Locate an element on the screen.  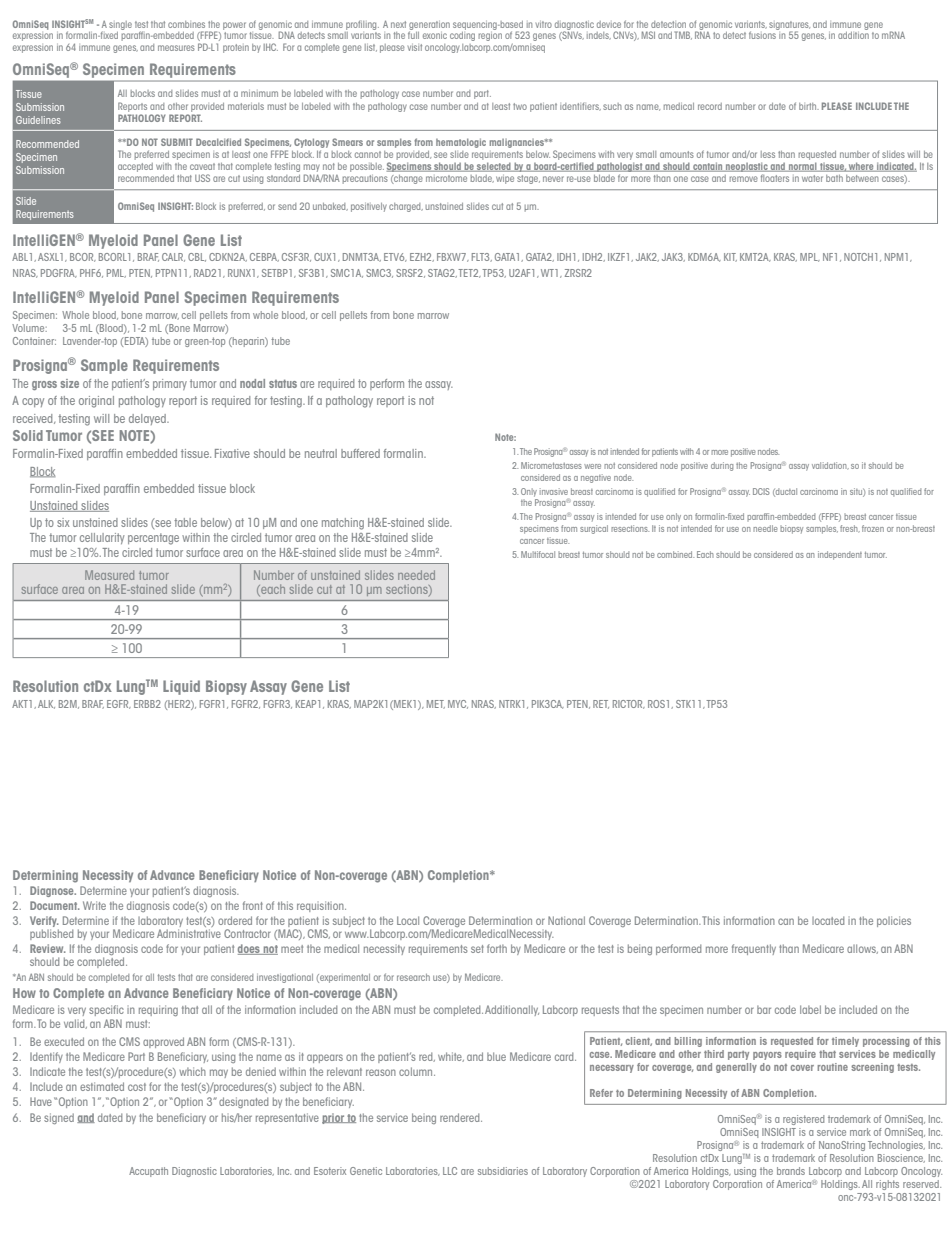
brands is located at coordinates (791, 1171).
